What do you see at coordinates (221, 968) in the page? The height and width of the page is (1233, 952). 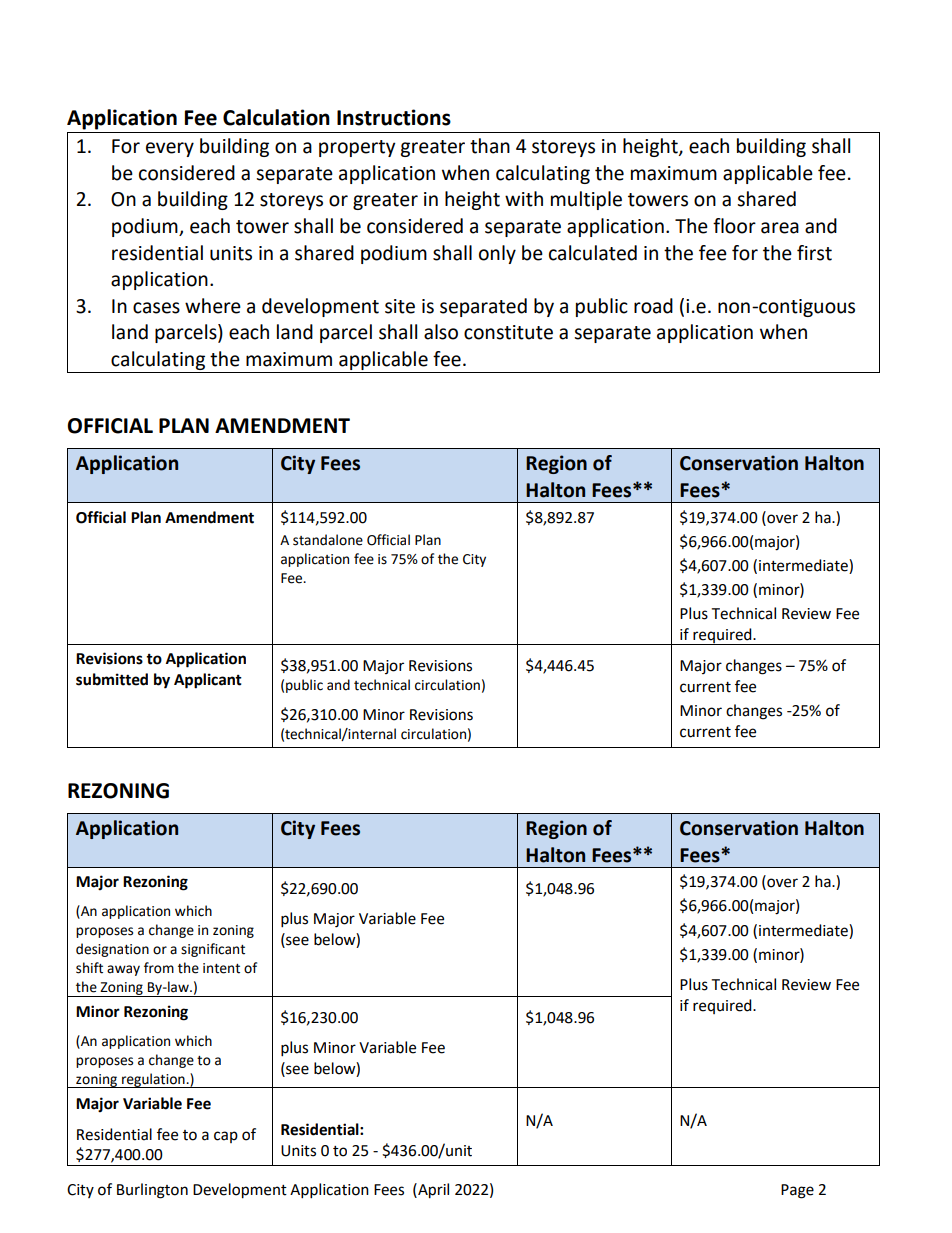 I see `intent` at bounding box center [221, 968].
